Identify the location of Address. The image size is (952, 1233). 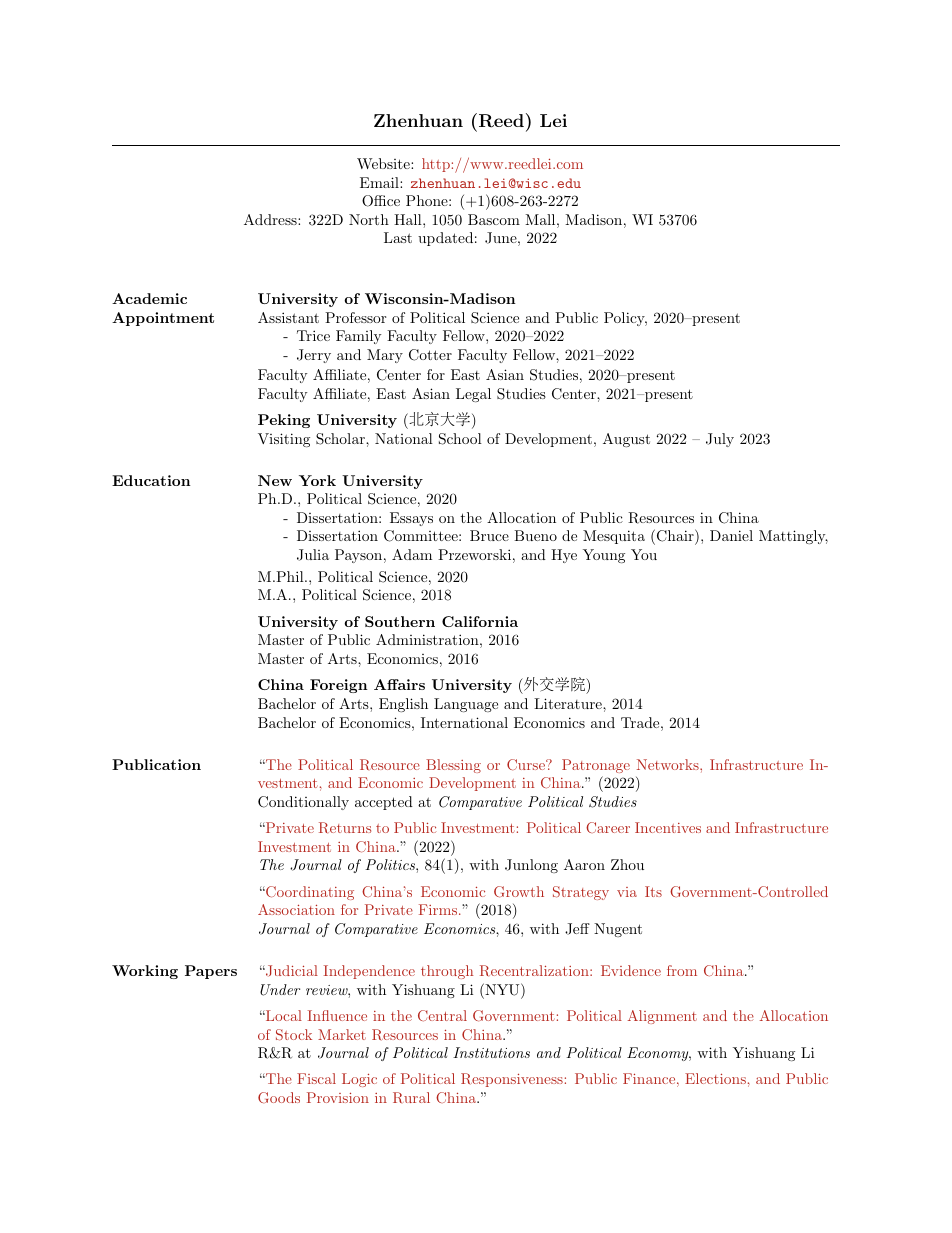
(271, 219).
